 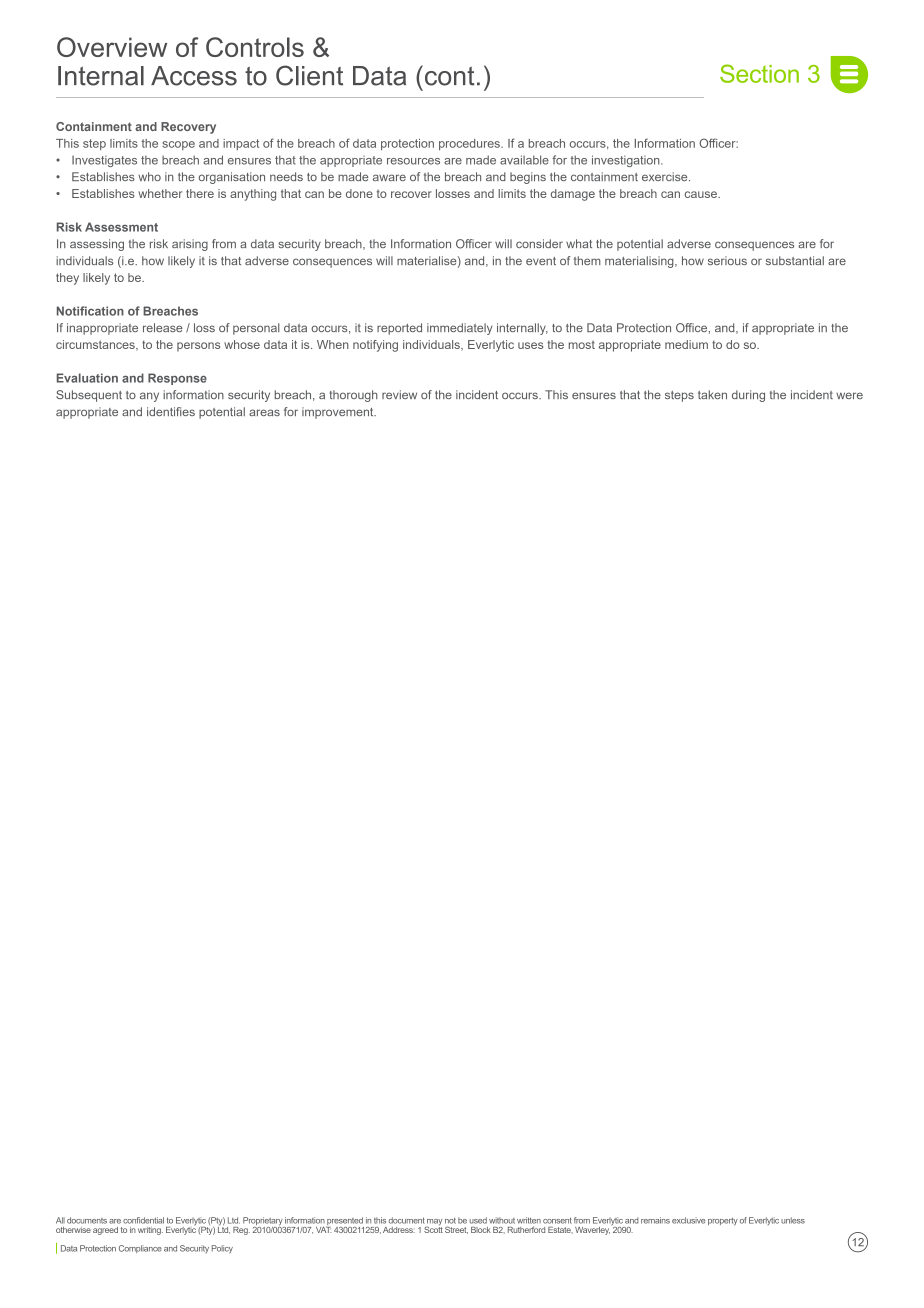 What do you see at coordinates (339, 413) in the screenshot?
I see `improvement` at bounding box center [339, 413].
